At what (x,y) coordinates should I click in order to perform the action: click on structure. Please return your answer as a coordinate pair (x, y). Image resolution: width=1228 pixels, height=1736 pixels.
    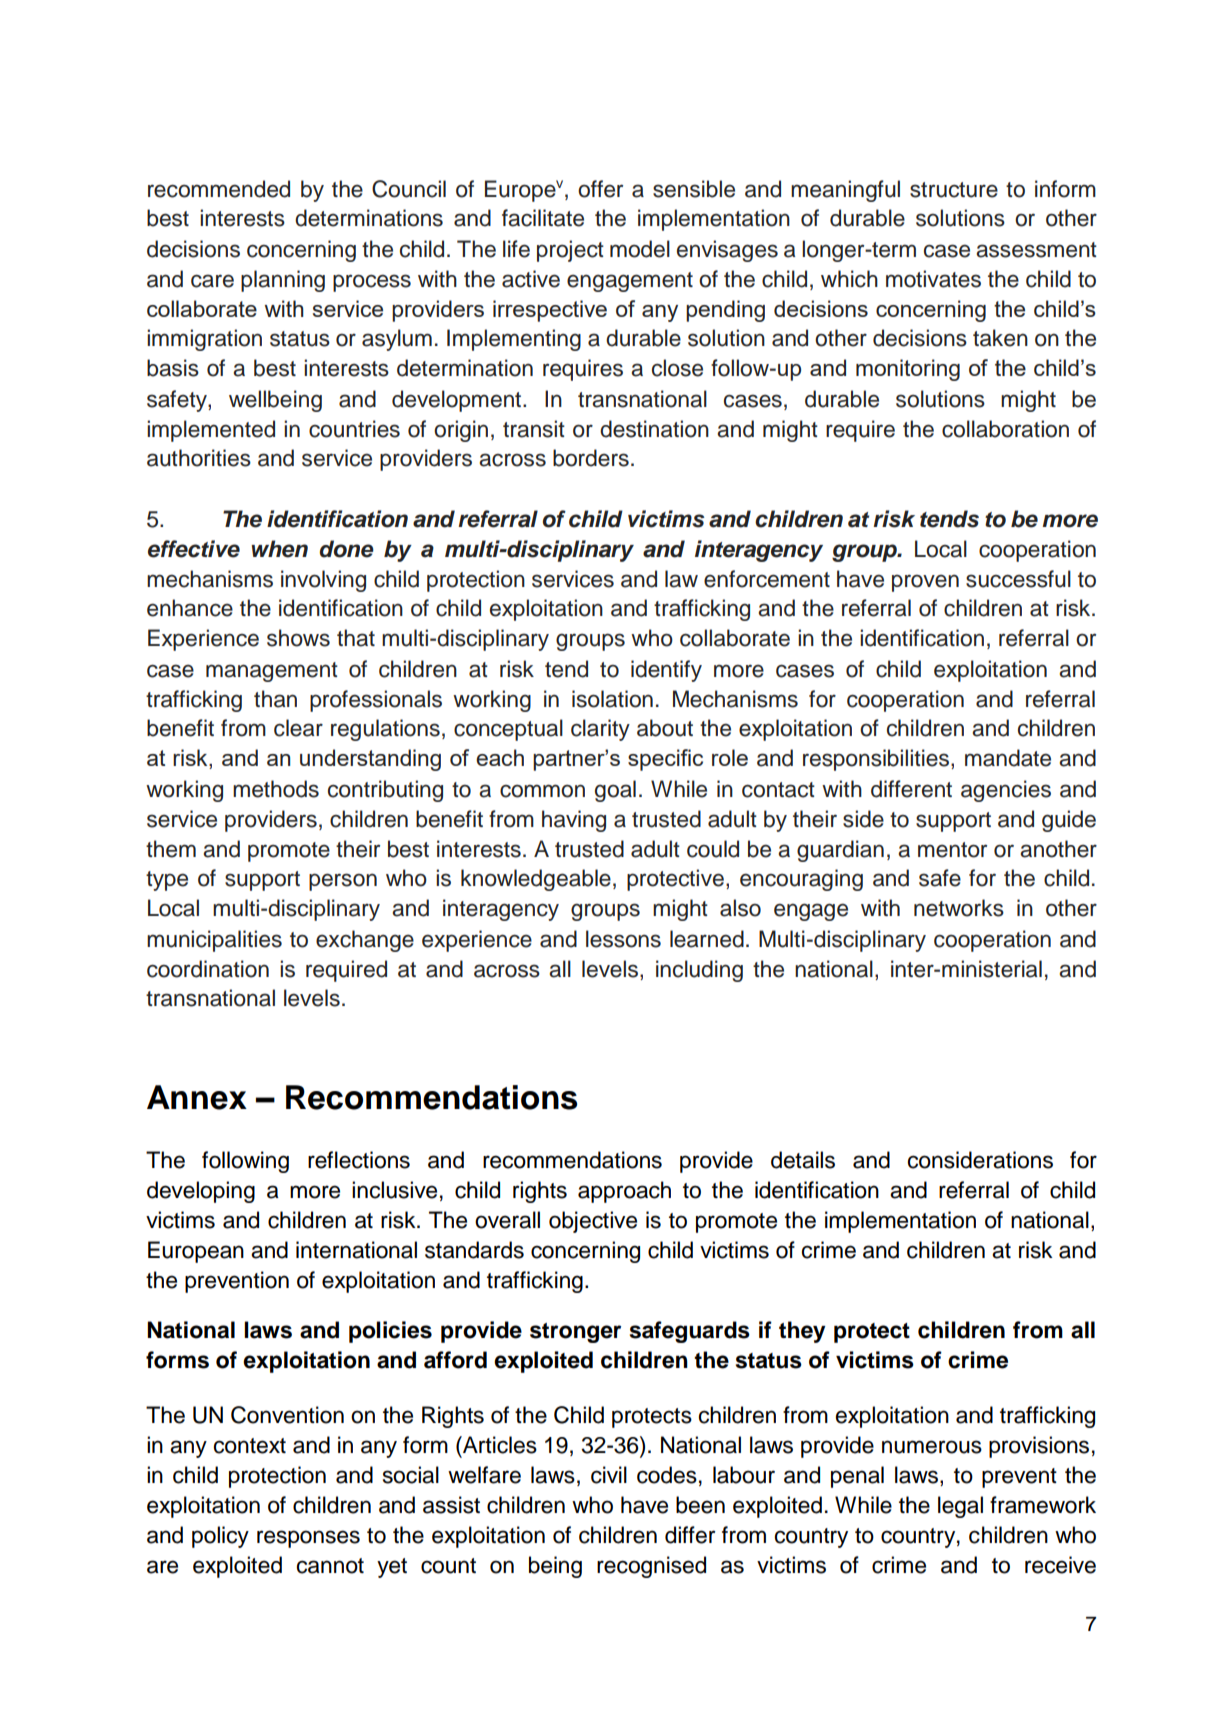
    Looking at the image, I should click on (954, 190).
